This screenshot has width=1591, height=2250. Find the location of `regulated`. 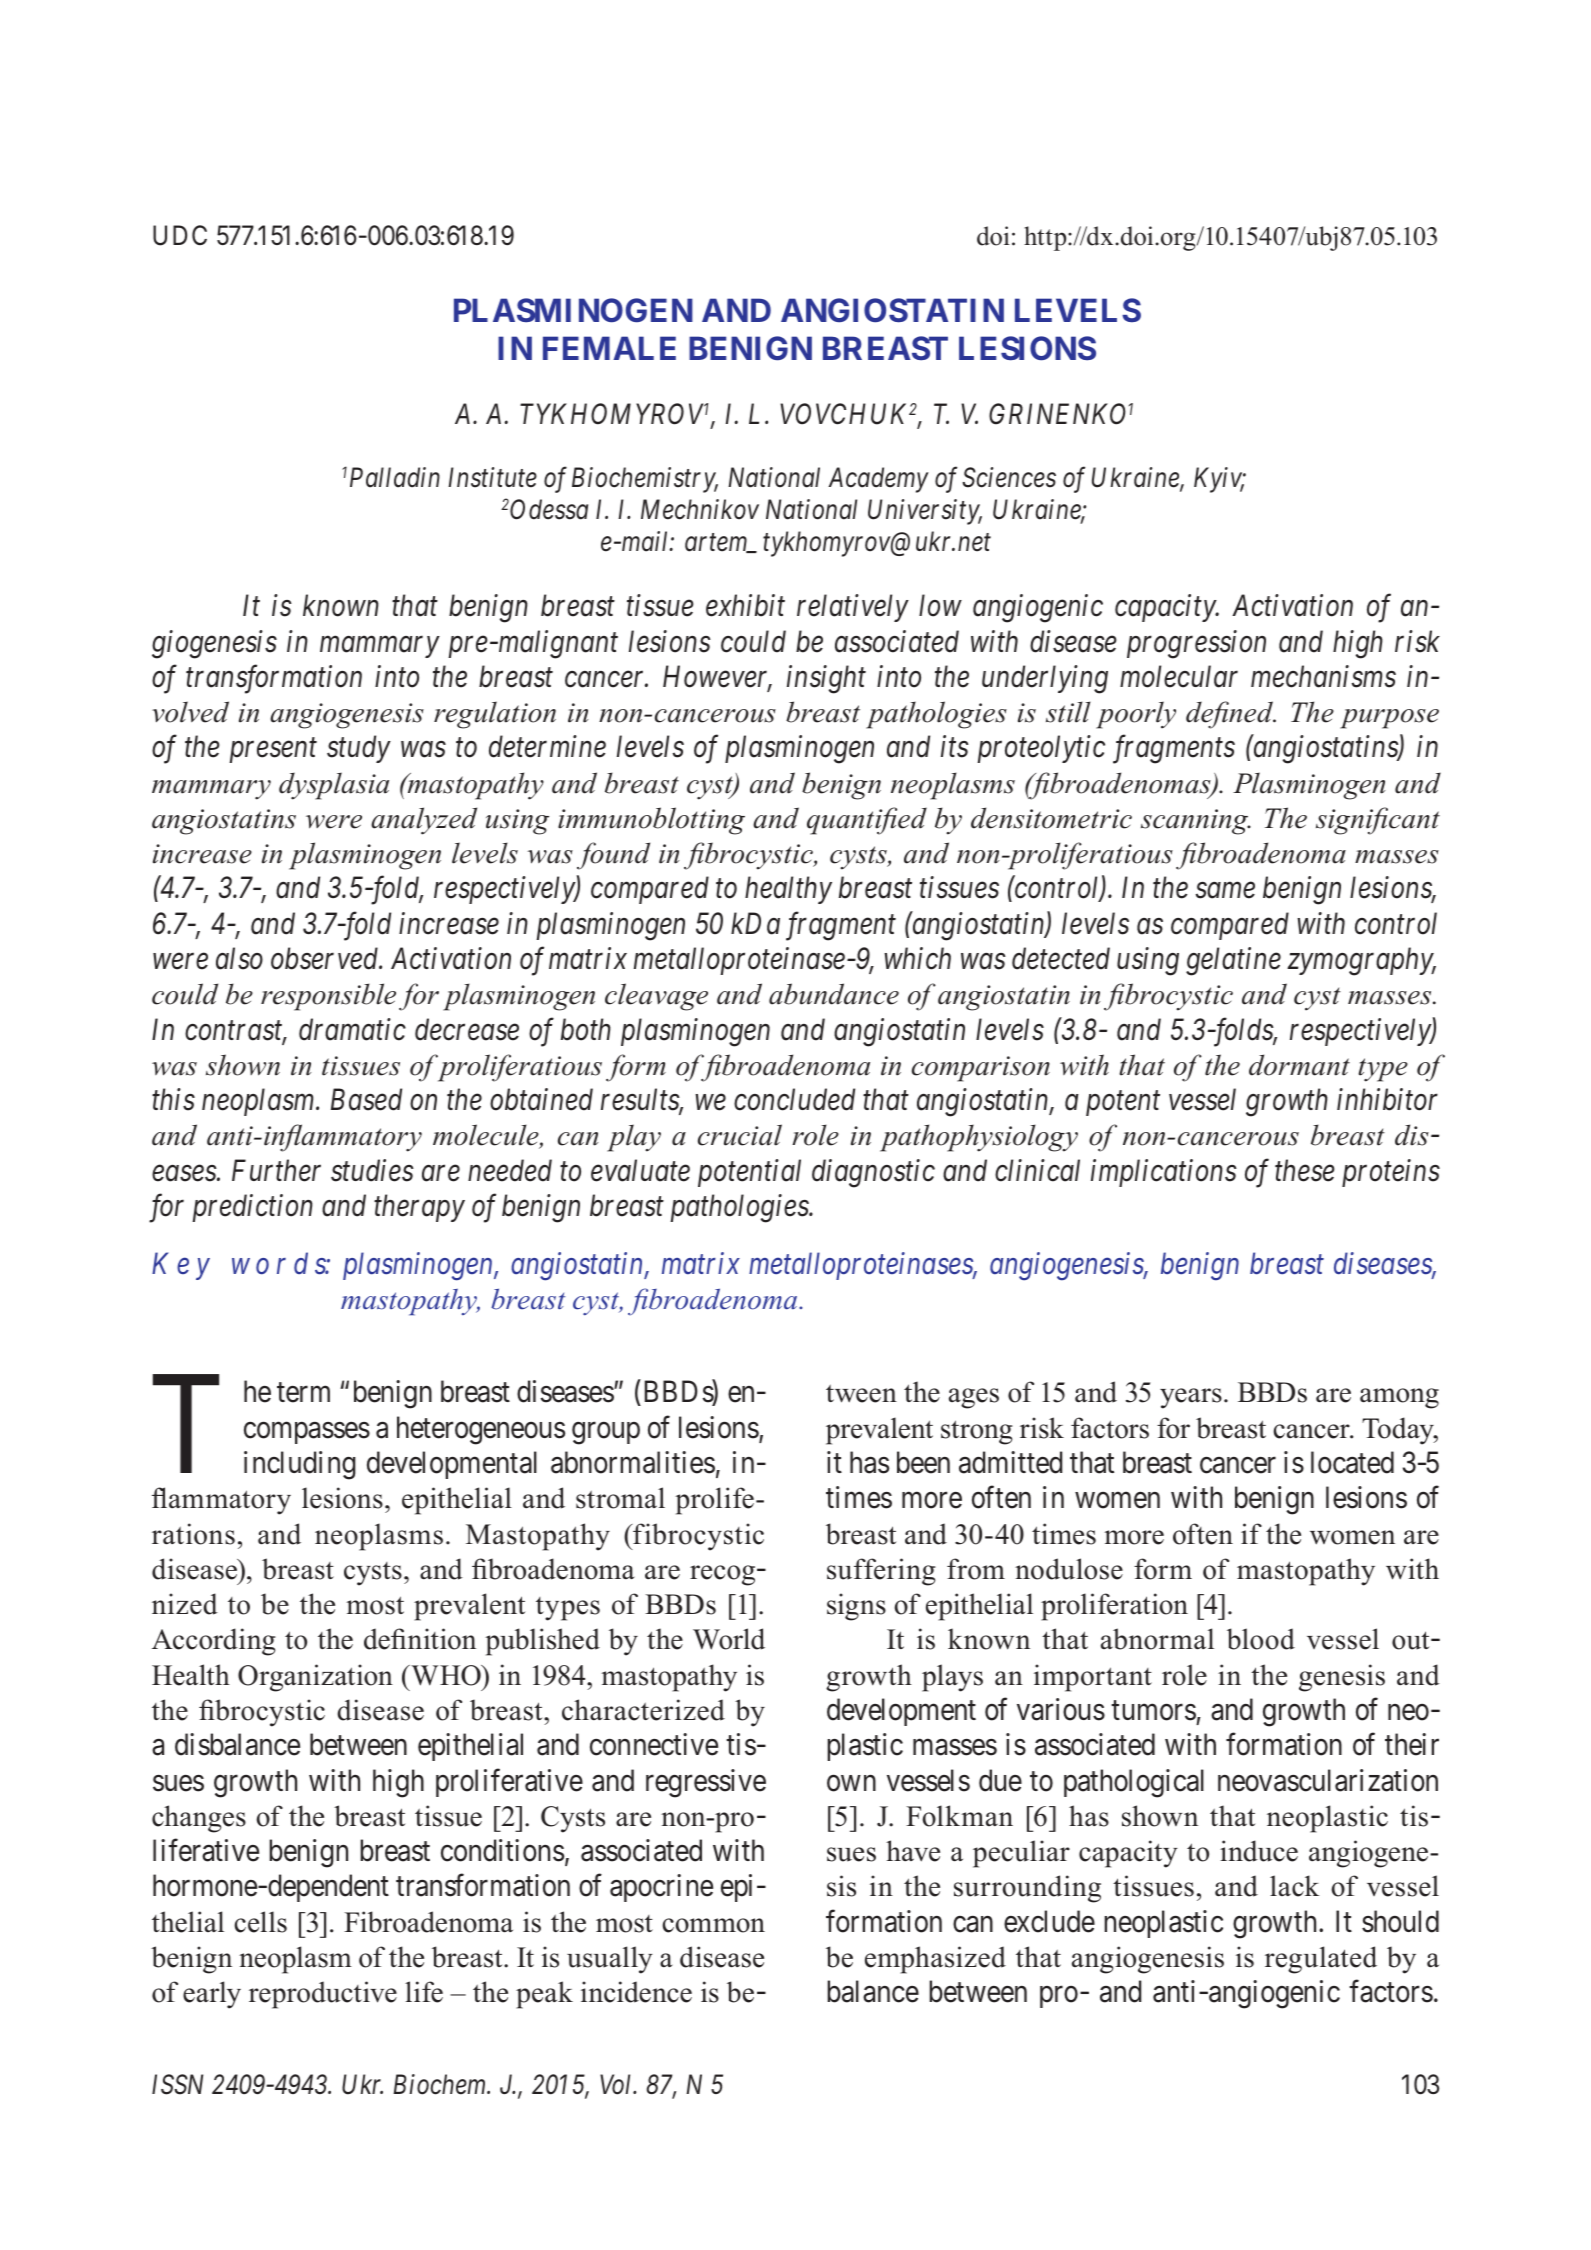

regulated is located at coordinates (1321, 1960).
